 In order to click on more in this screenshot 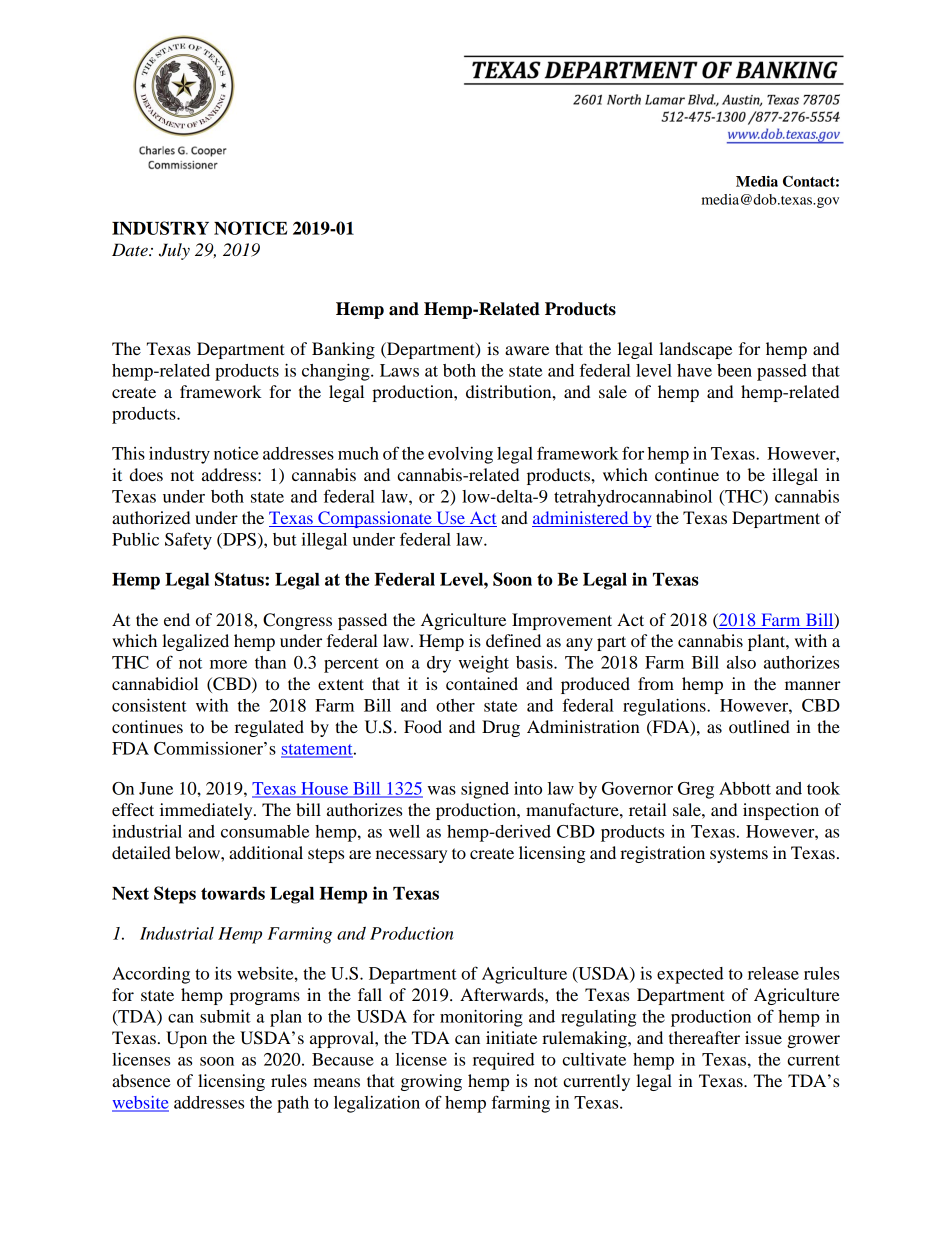, I will do `click(228, 664)`.
